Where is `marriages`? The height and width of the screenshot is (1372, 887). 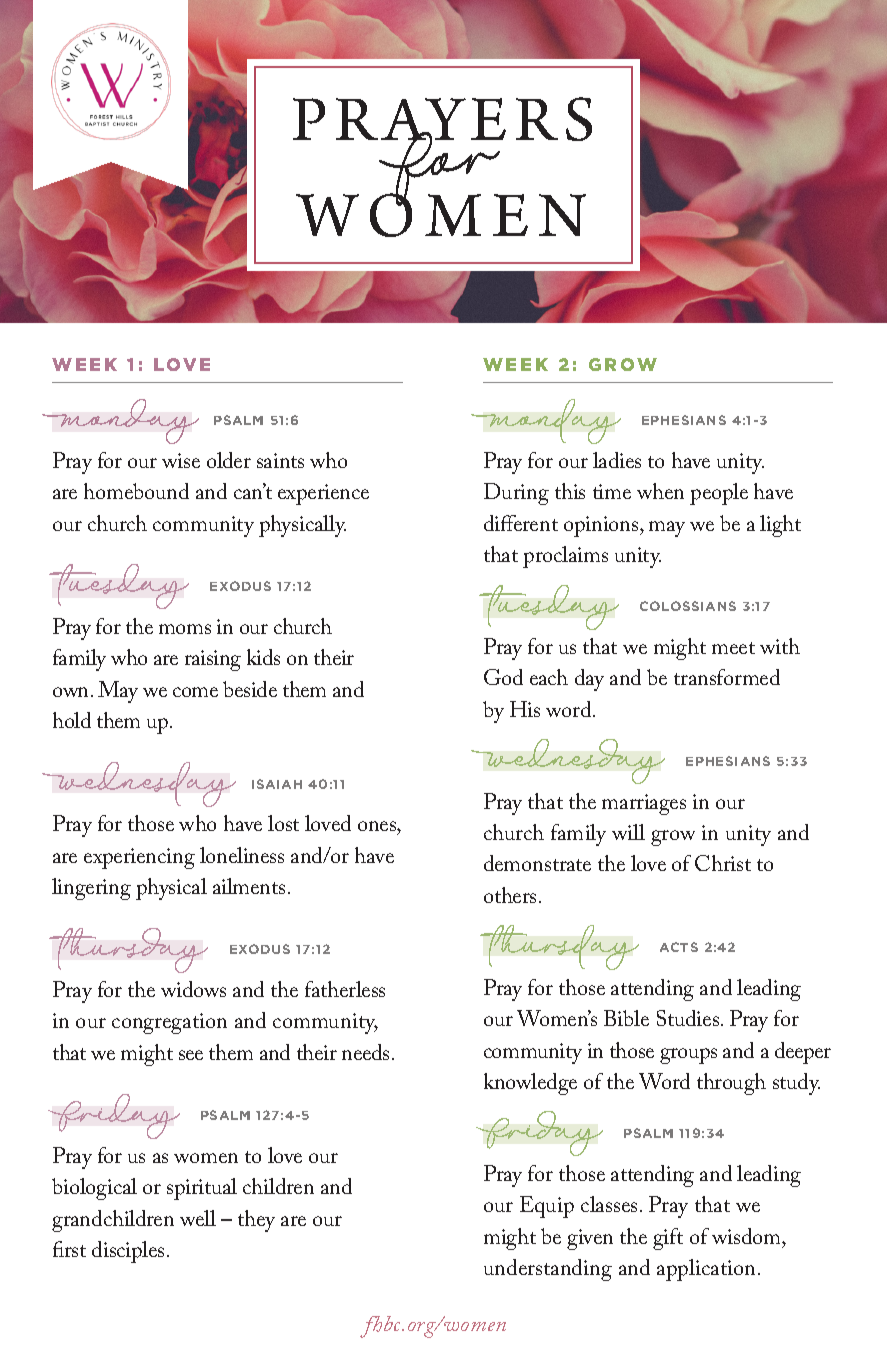
marriages is located at coordinates (644, 804).
